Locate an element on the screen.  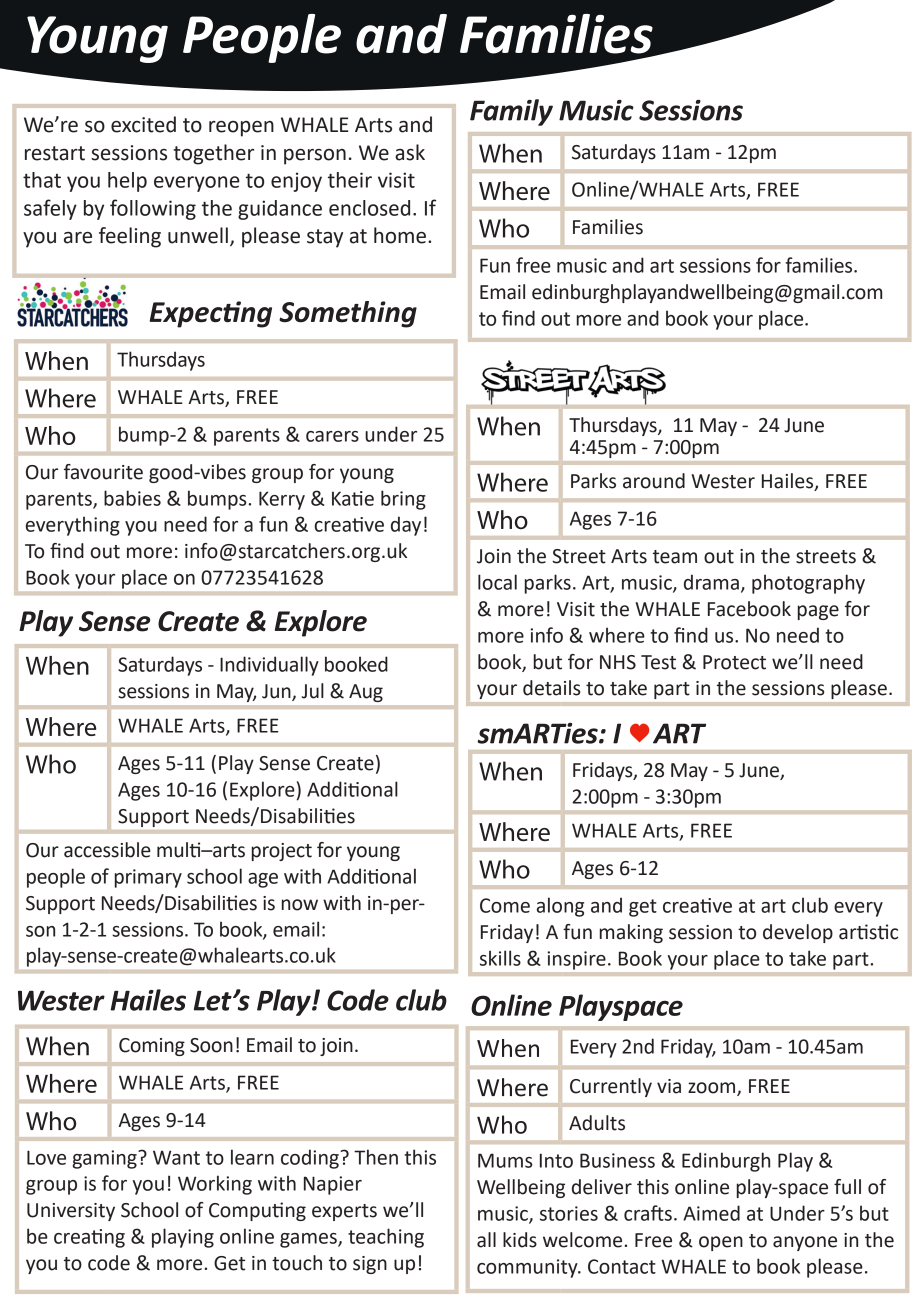
Expecting is located at coordinates (210, 314).
